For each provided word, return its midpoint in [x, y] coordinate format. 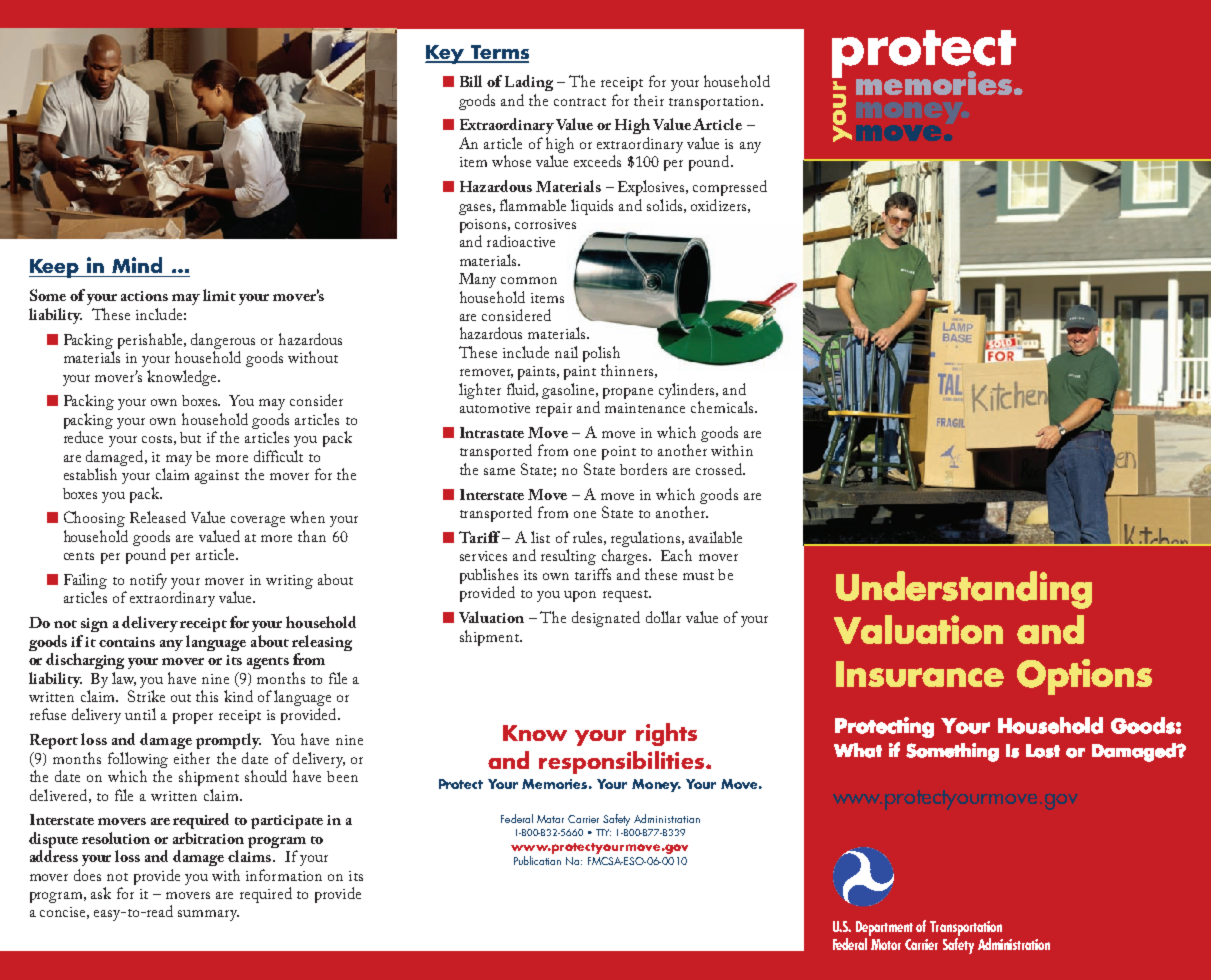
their [649, 100]
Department [884, 928]
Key [446, 54]
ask [101, 893]
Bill [471, 81]
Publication [537, 860]
